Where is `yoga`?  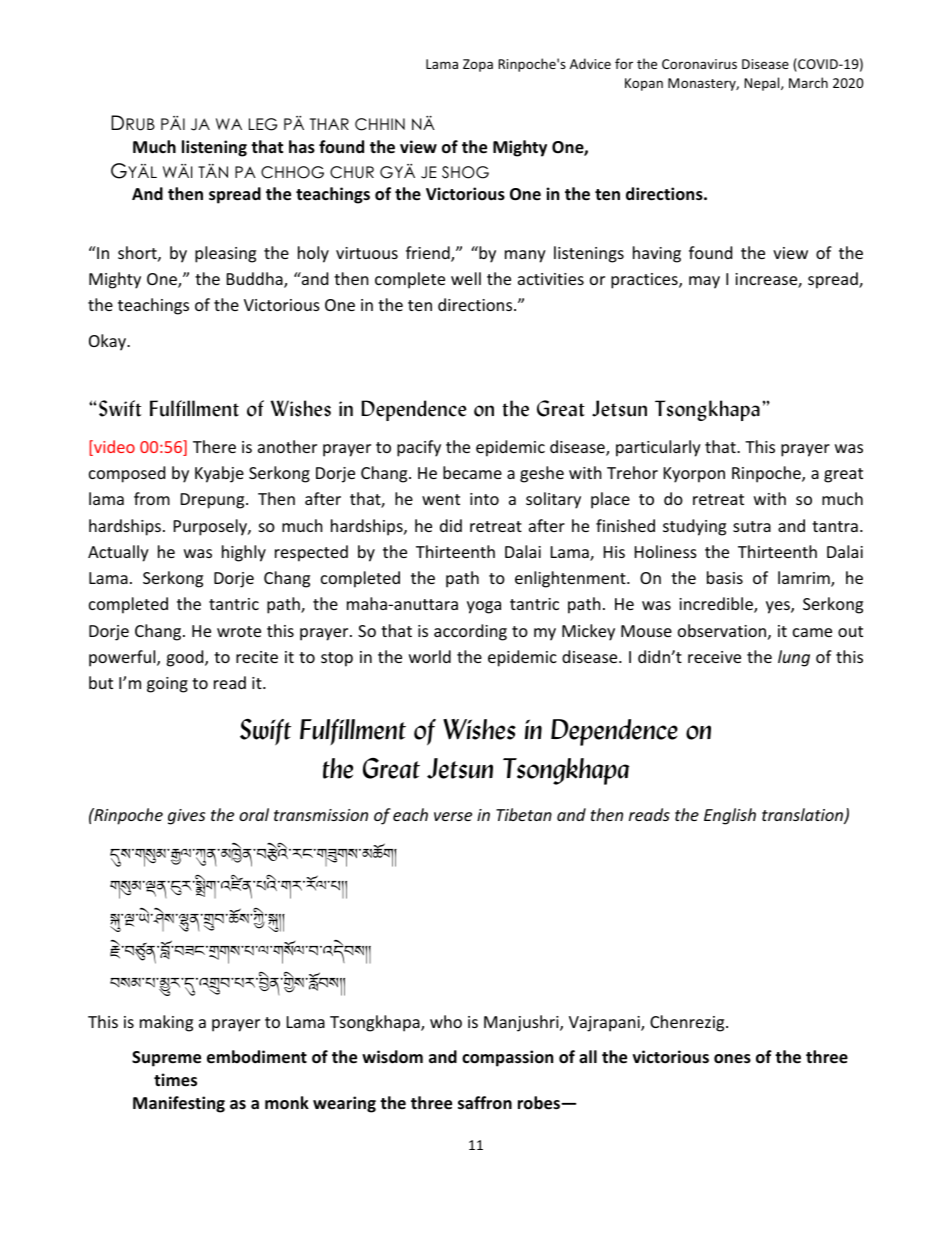 yoga is located at coordinates (484, 607).
